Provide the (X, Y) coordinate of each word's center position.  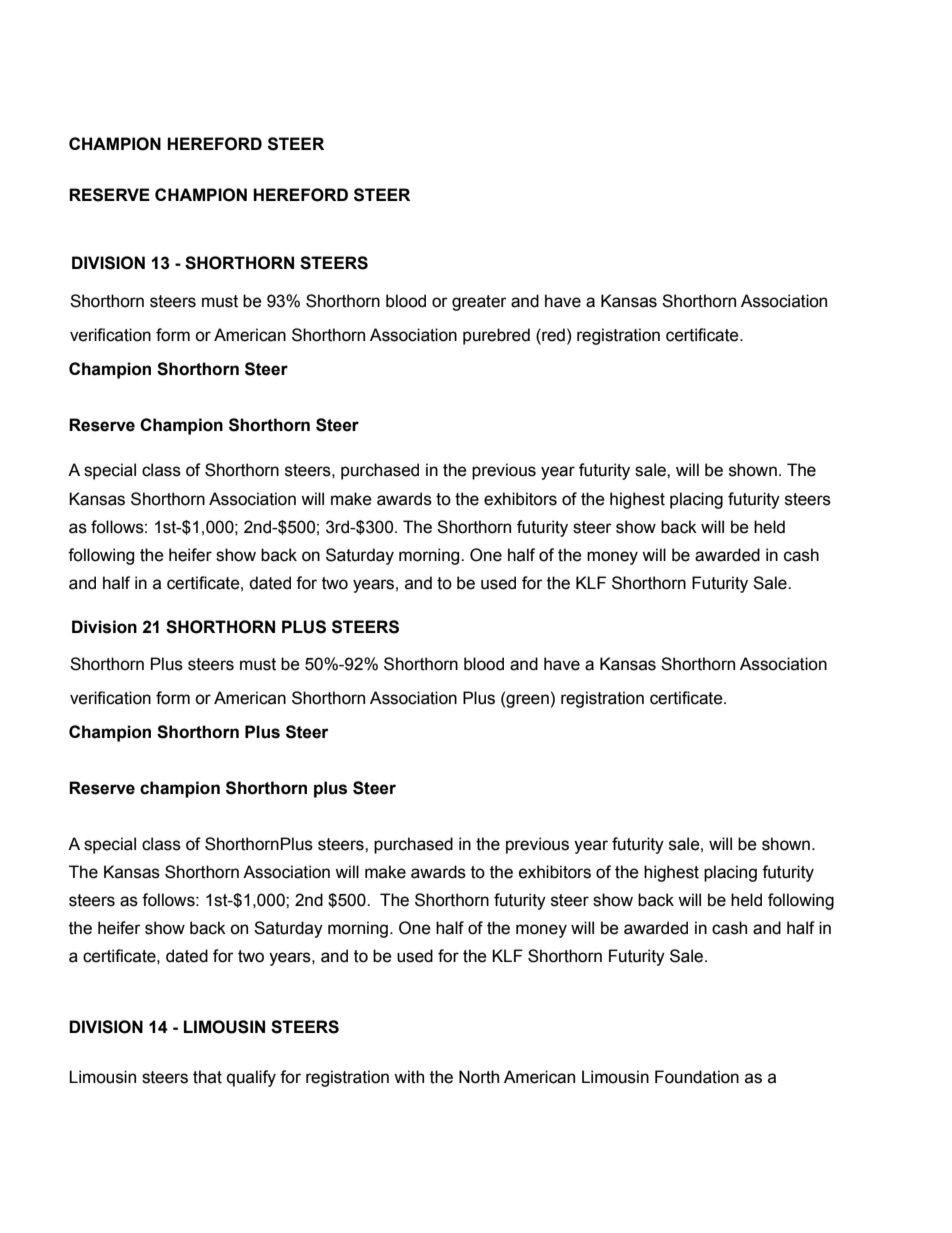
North (479, 1077)
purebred (496, 336)
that (207, 1077)
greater (479, 303)
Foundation (697, 1077)
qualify (251, 1078)
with (409, 1077)
